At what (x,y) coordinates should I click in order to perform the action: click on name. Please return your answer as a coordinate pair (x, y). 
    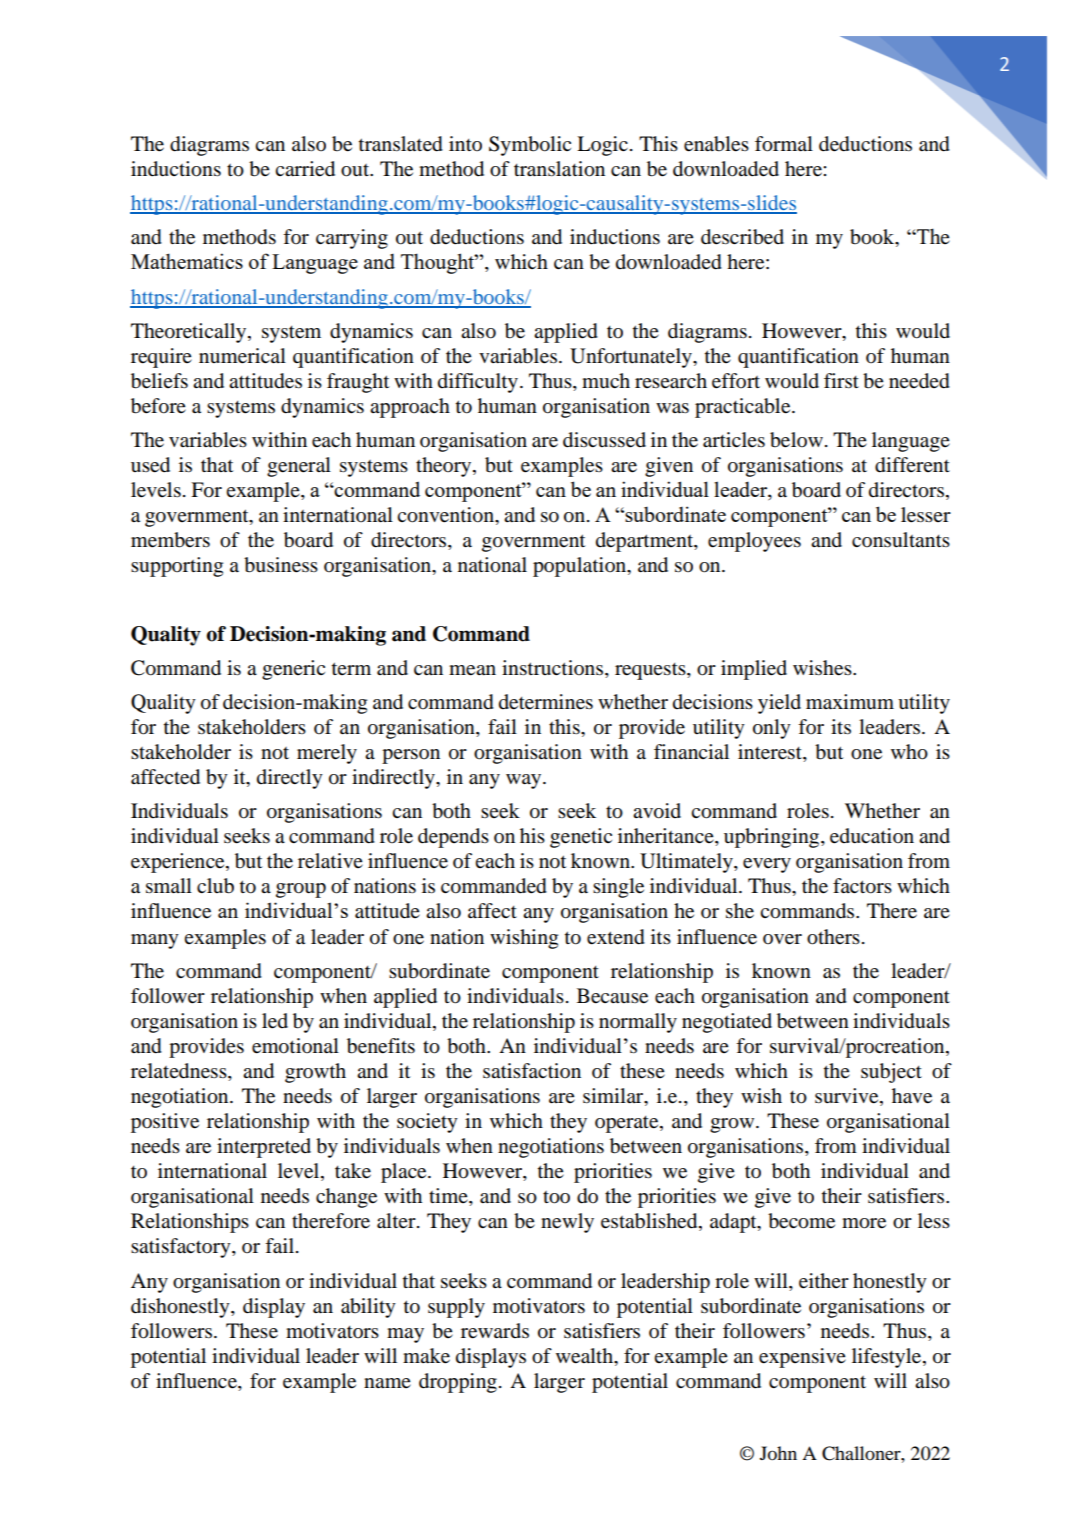
    Looking at the image, I should click on (387, 1383).
